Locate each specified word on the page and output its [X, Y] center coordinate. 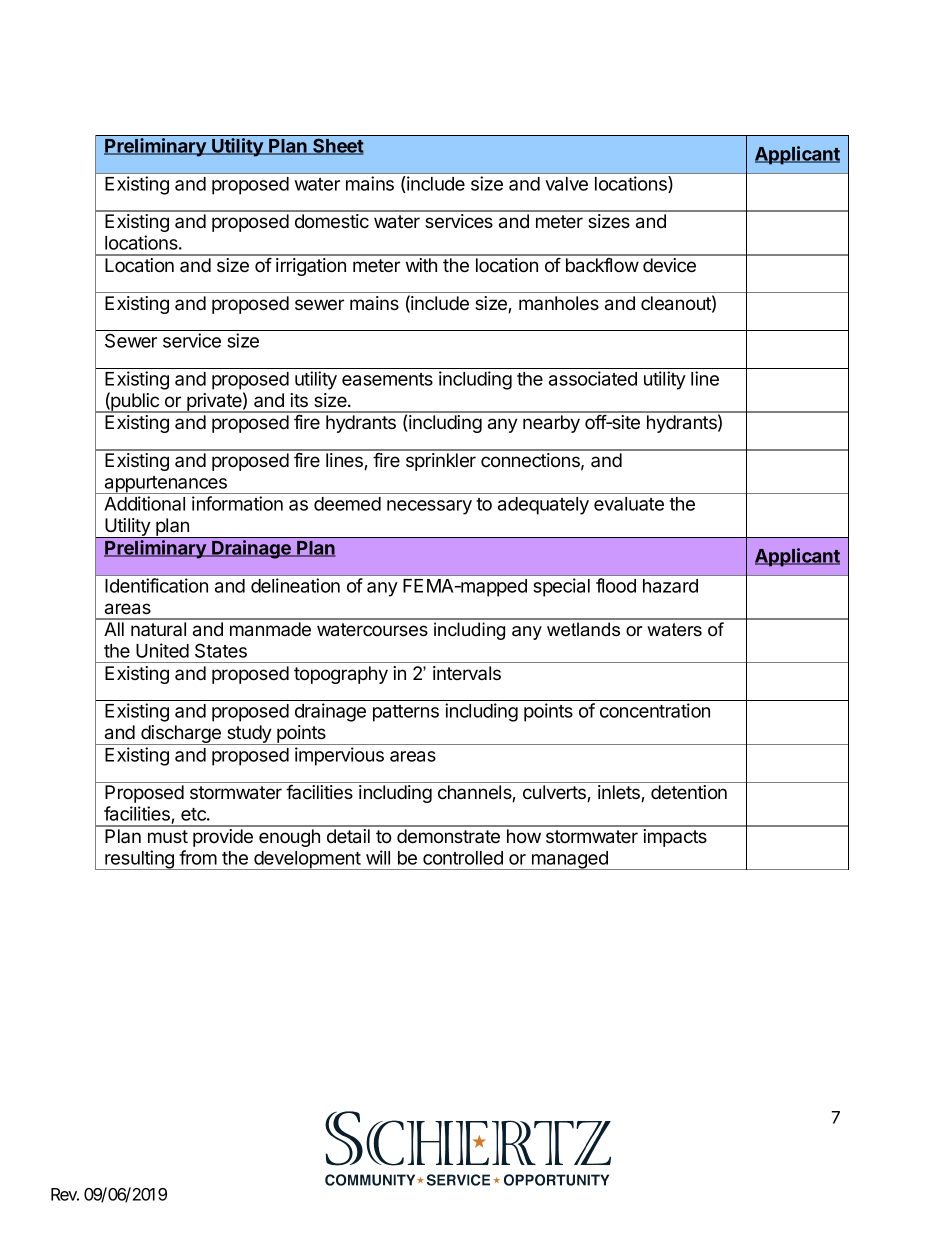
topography [341, 675]
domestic [332, 221]
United [162, 650]
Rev [65, 1194]
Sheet [337, 146]
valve [566, 184]
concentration [655, 710]
